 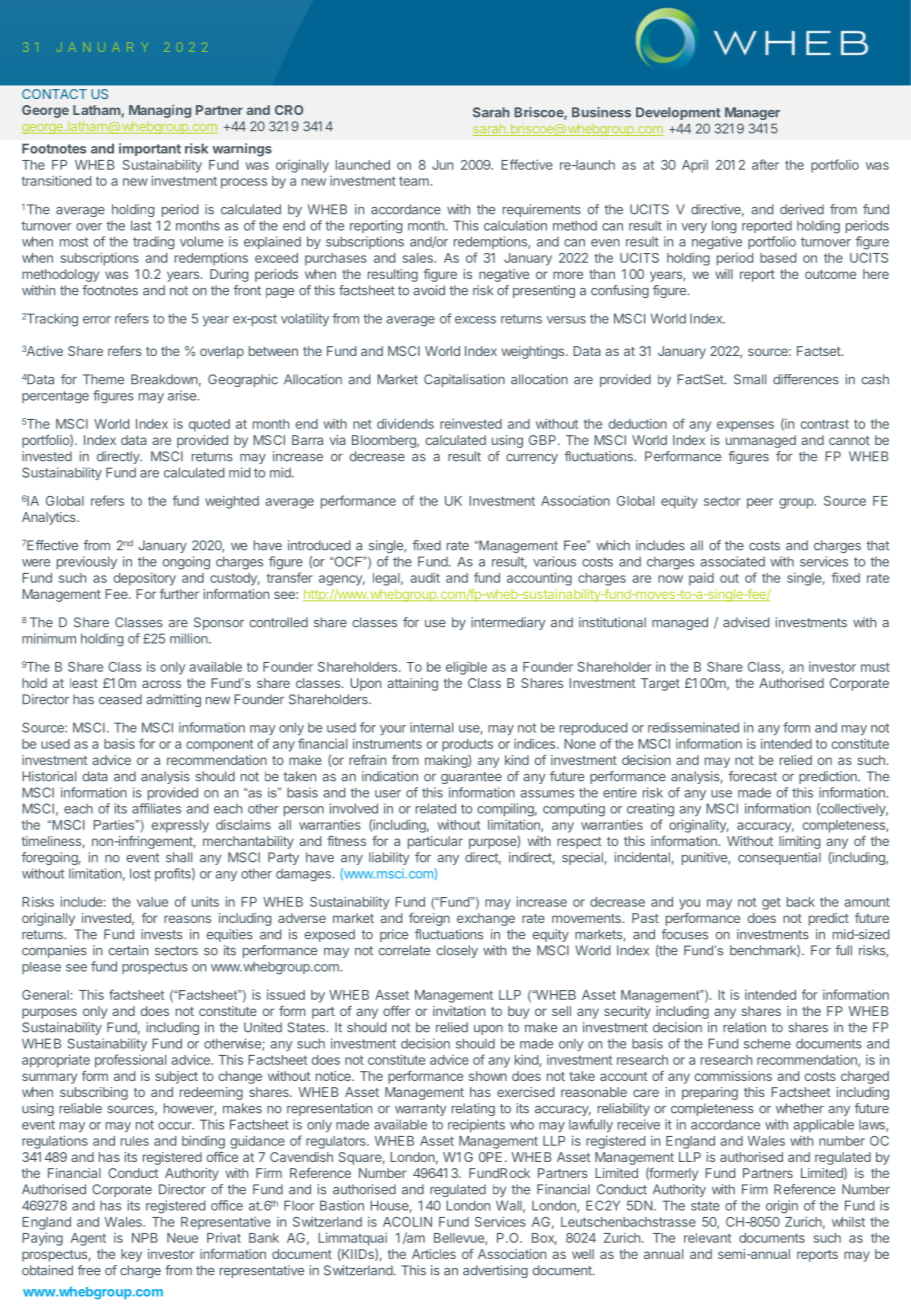 What do you see at coordinates (752, 113) in the screenshot?
I see `Manager` at bounding box center [752, 113].
